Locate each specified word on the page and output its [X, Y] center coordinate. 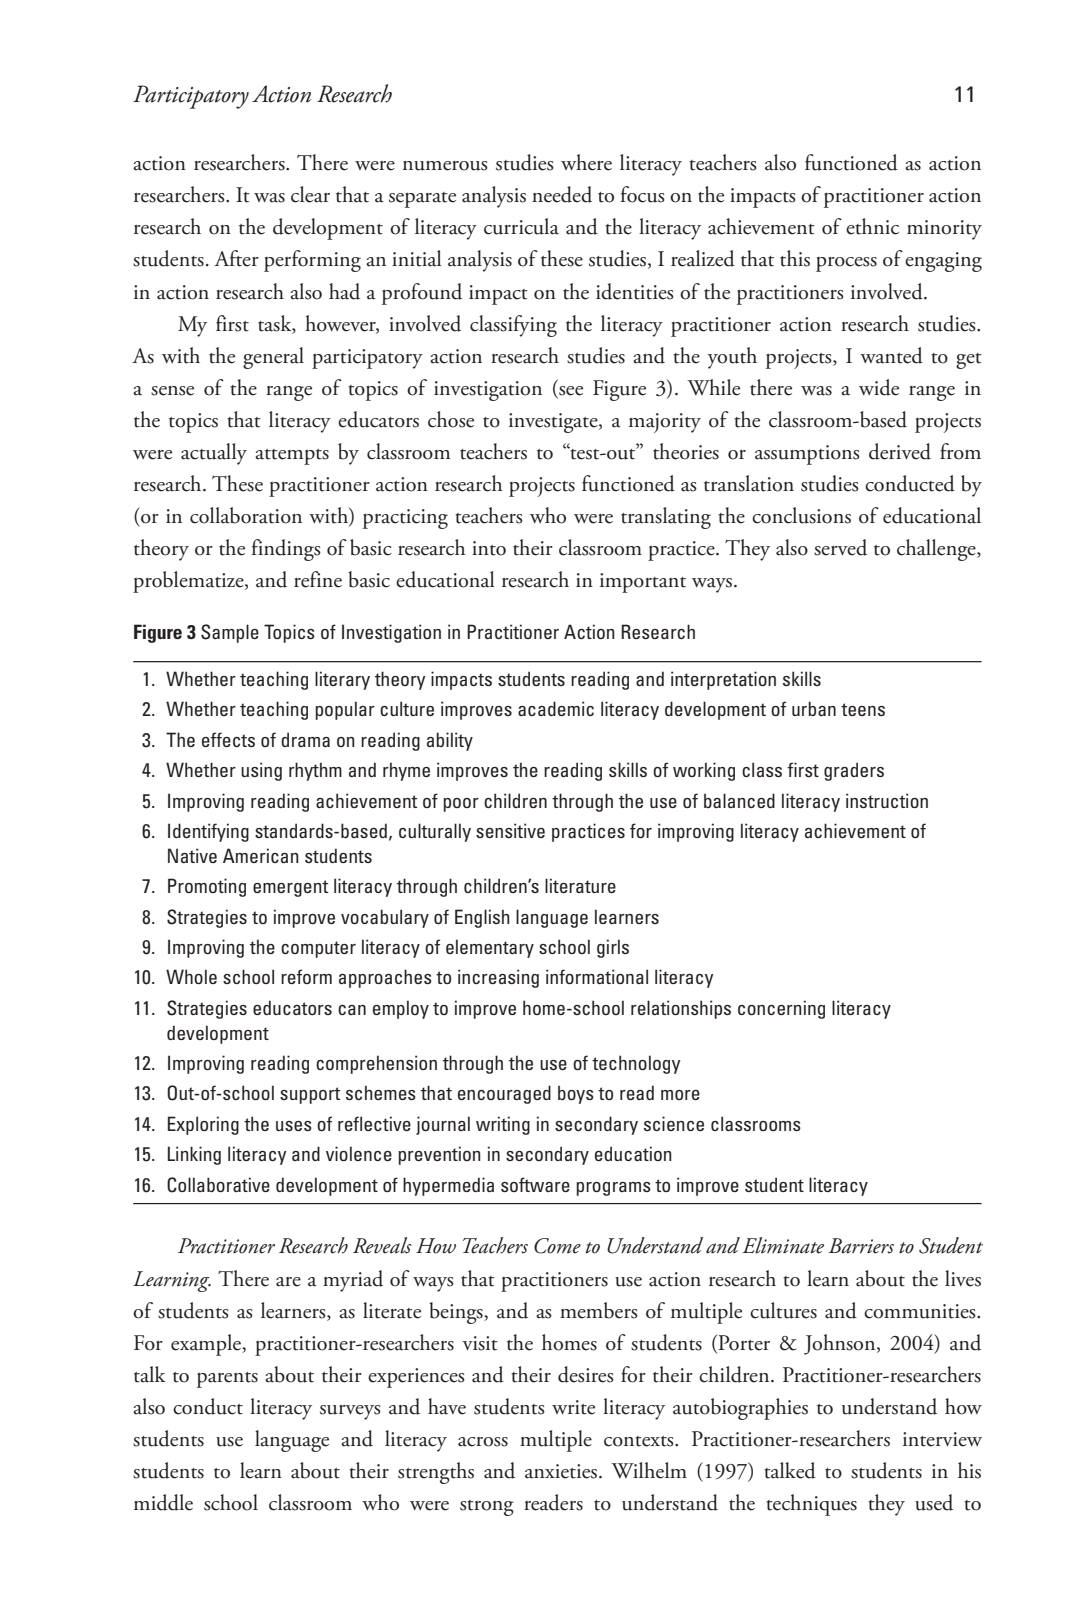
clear [310, 194]
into [489, 548]
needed [562, 194]
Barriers [861, 1246]
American [261, 855]
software [535, 1184]
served [840, 547]
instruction [887, 800]
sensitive [510, 830]
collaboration [246, 515]
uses [294, 1126]
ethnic [872, 226]
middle [163, 1502]
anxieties [562, 1471]
